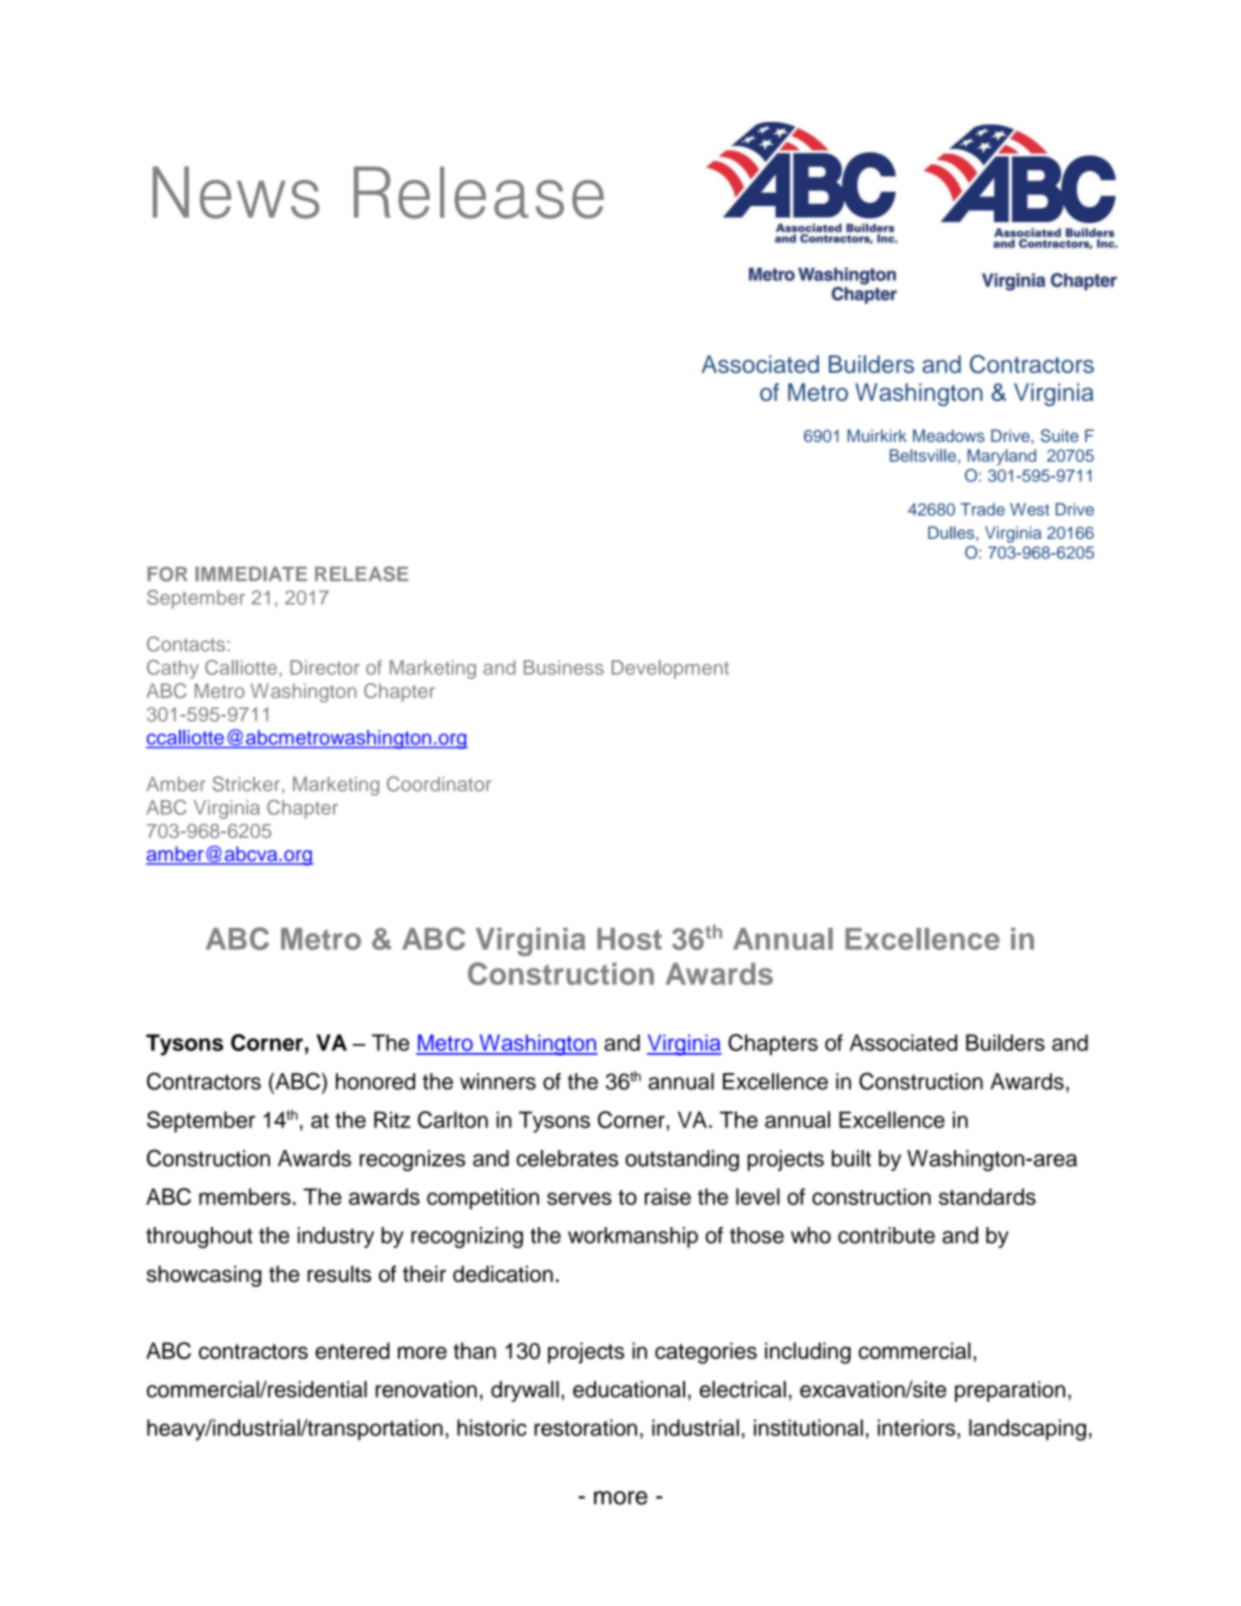 The height and width of the document is (1606, 1241). What do you see at coordinates (670, 669) in the document?
I see `Development` at bounding box center [670, 669].
